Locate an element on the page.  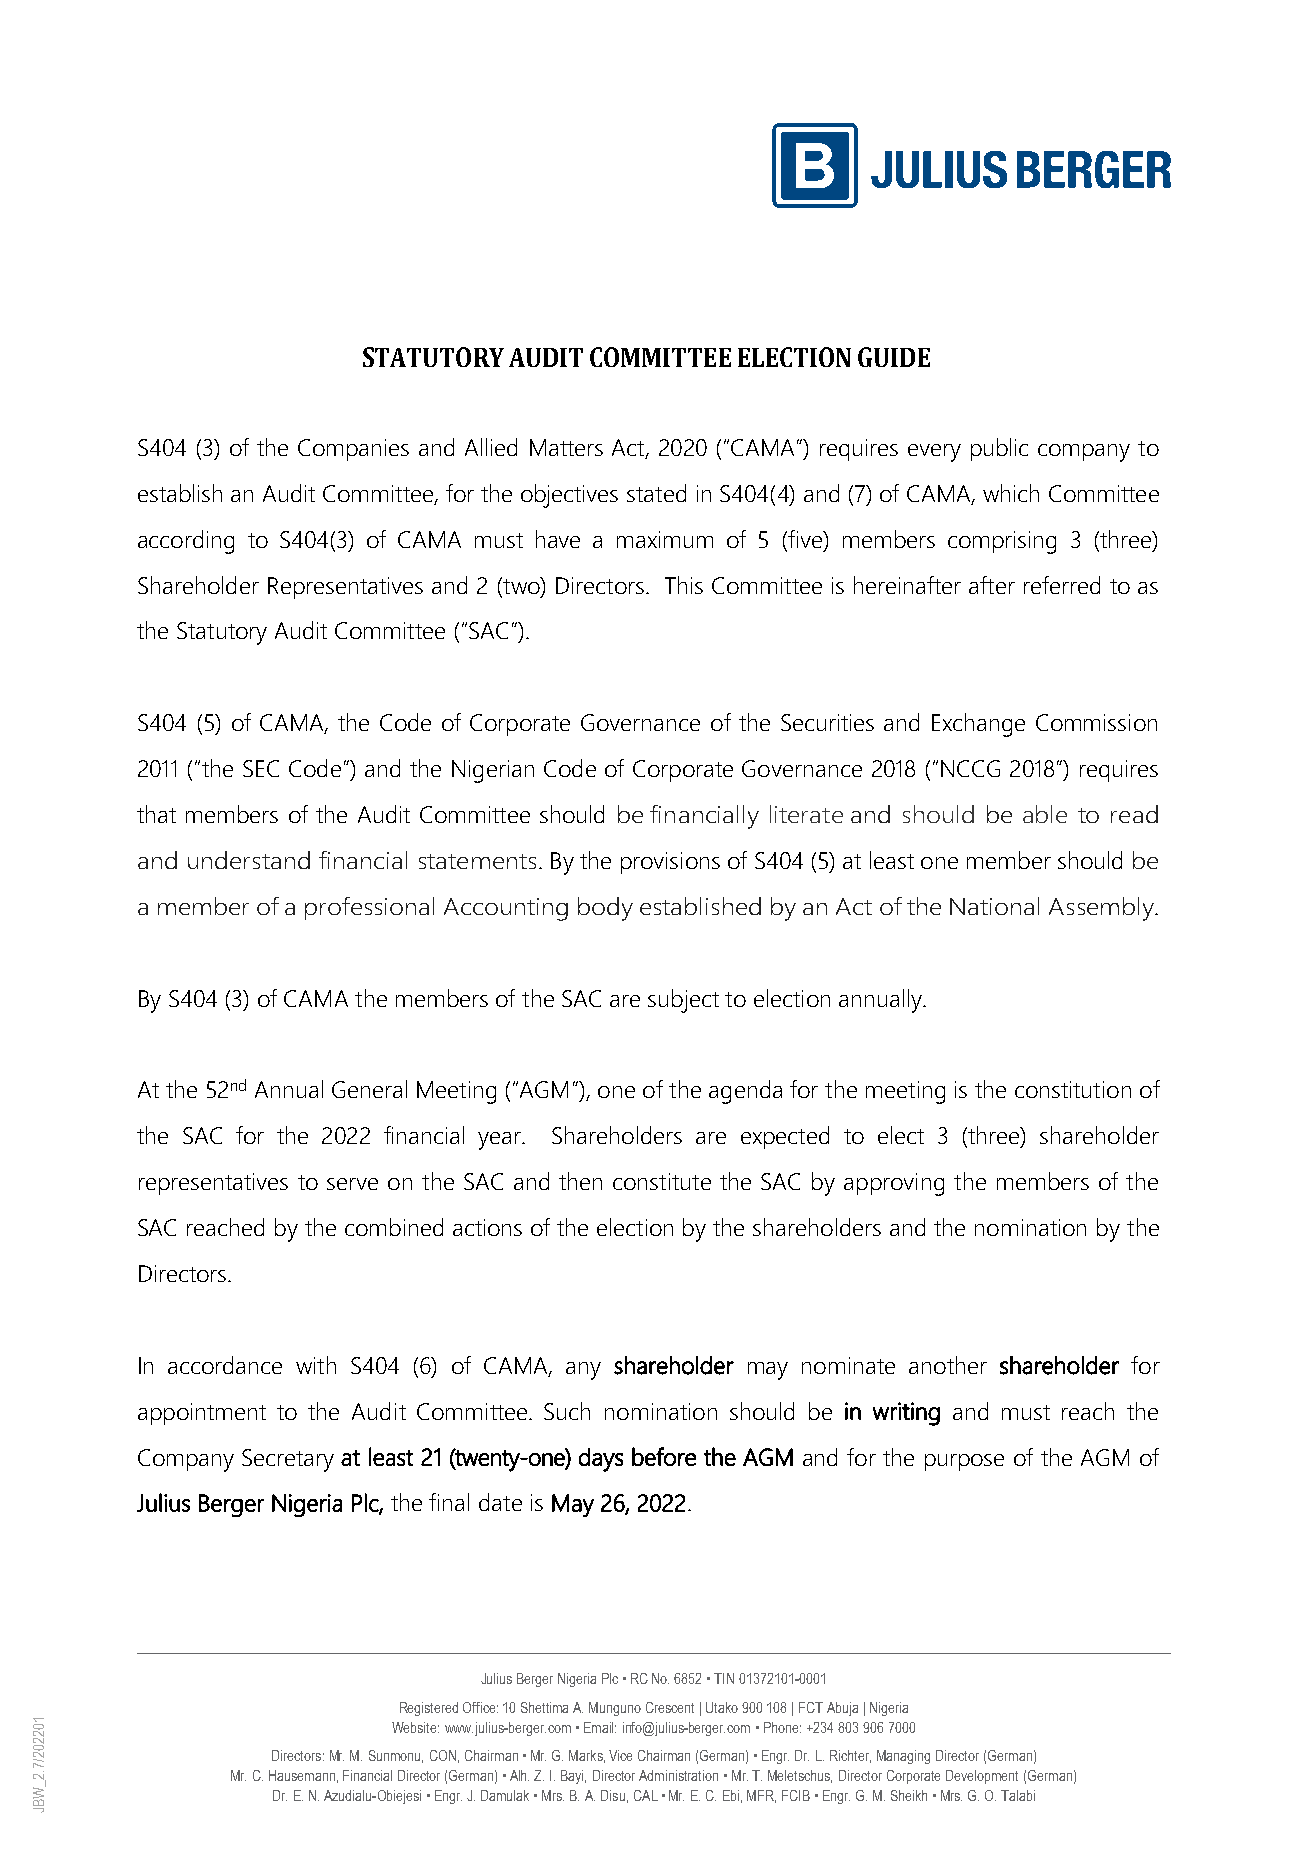
provisions is located at coordinates (670, 863).
